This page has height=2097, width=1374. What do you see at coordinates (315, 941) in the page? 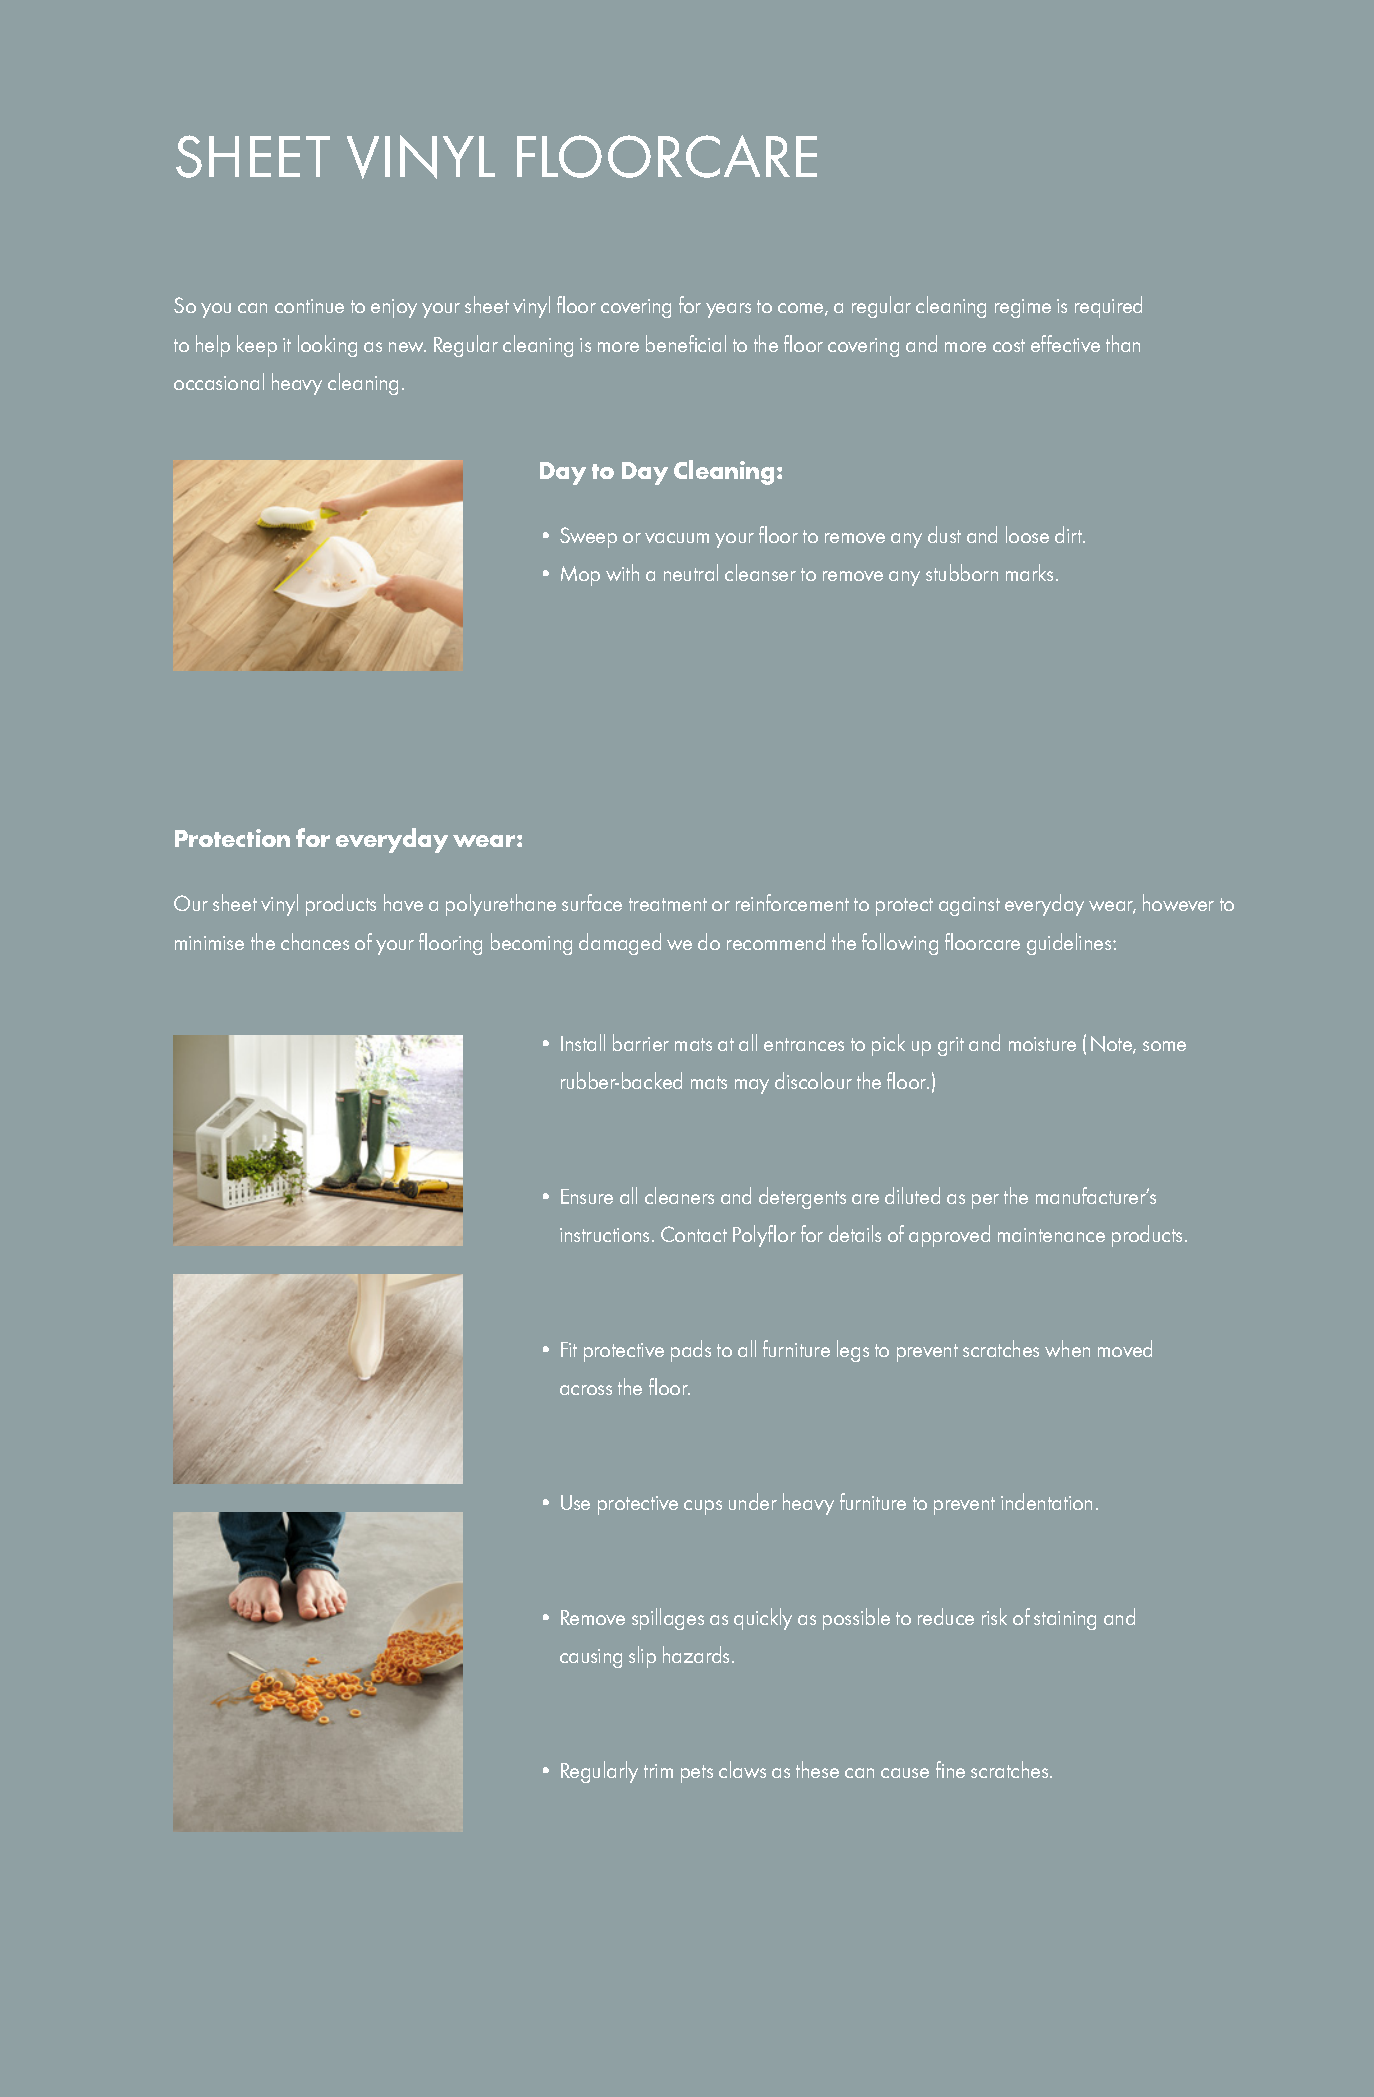
I see `chances` at bounding box center [315, 941].
